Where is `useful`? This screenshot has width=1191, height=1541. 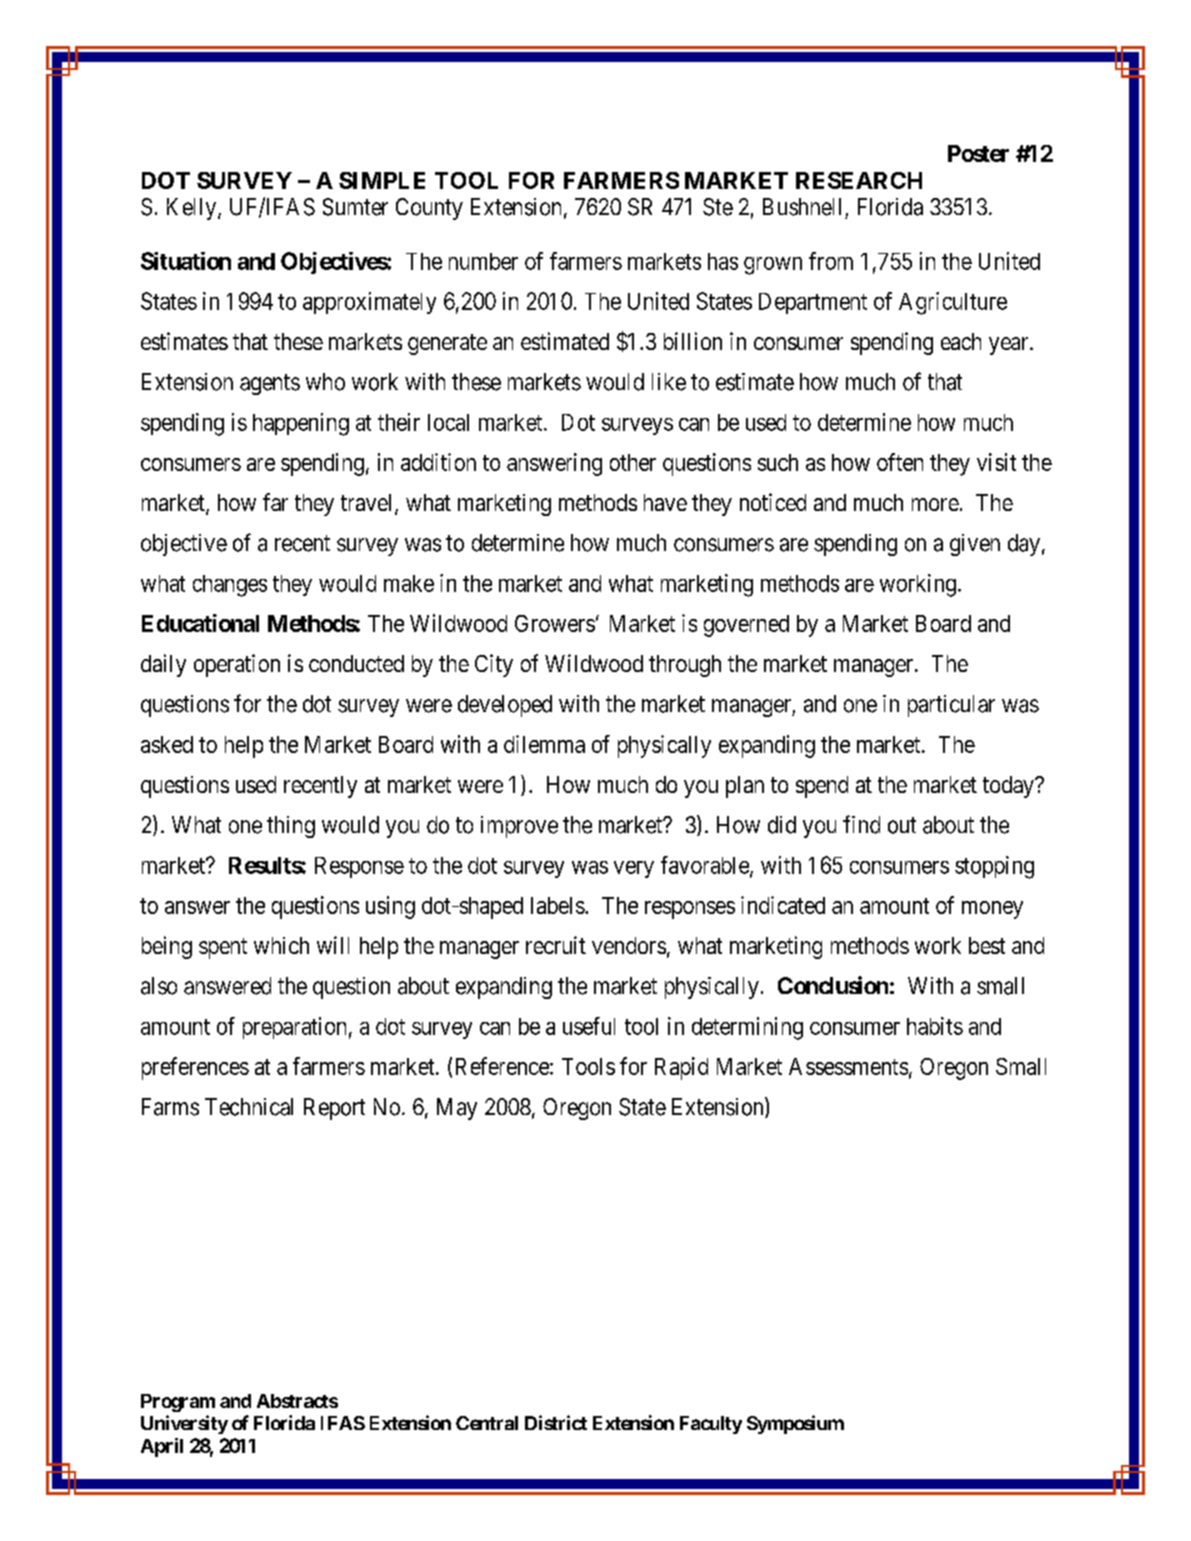
useful is located at coordinates (589, 1026).
